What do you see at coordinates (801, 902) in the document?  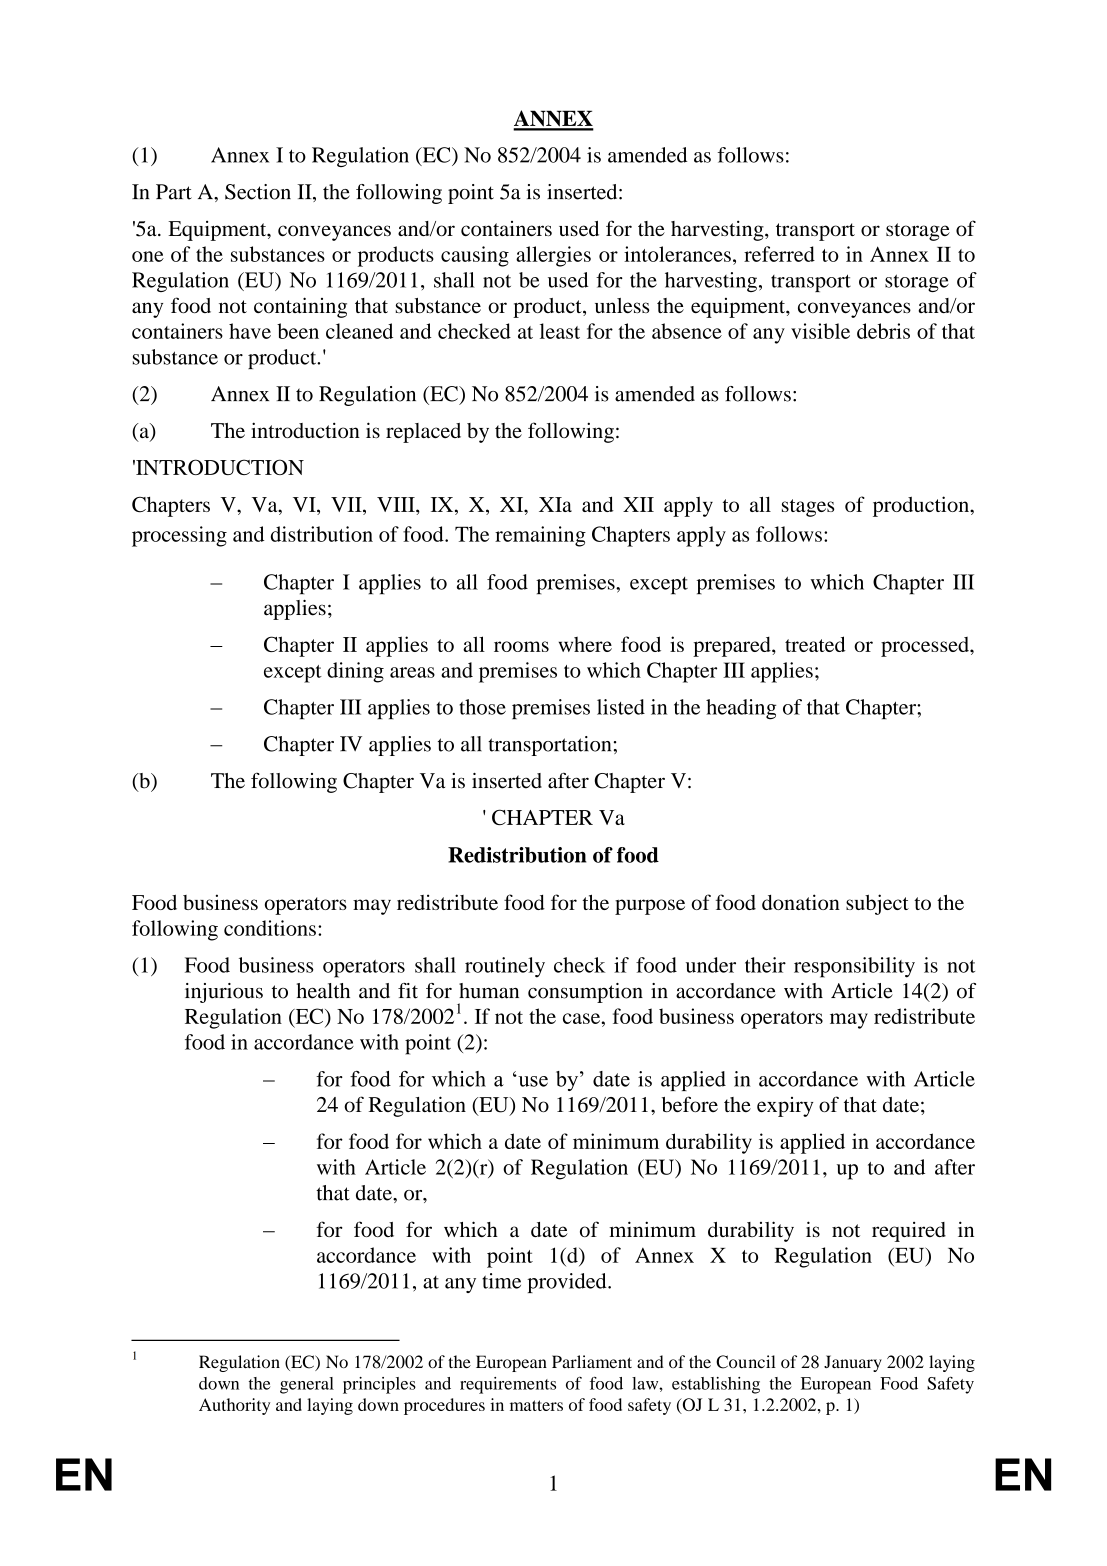 I see `donation` at bounding box center [801, 902].
